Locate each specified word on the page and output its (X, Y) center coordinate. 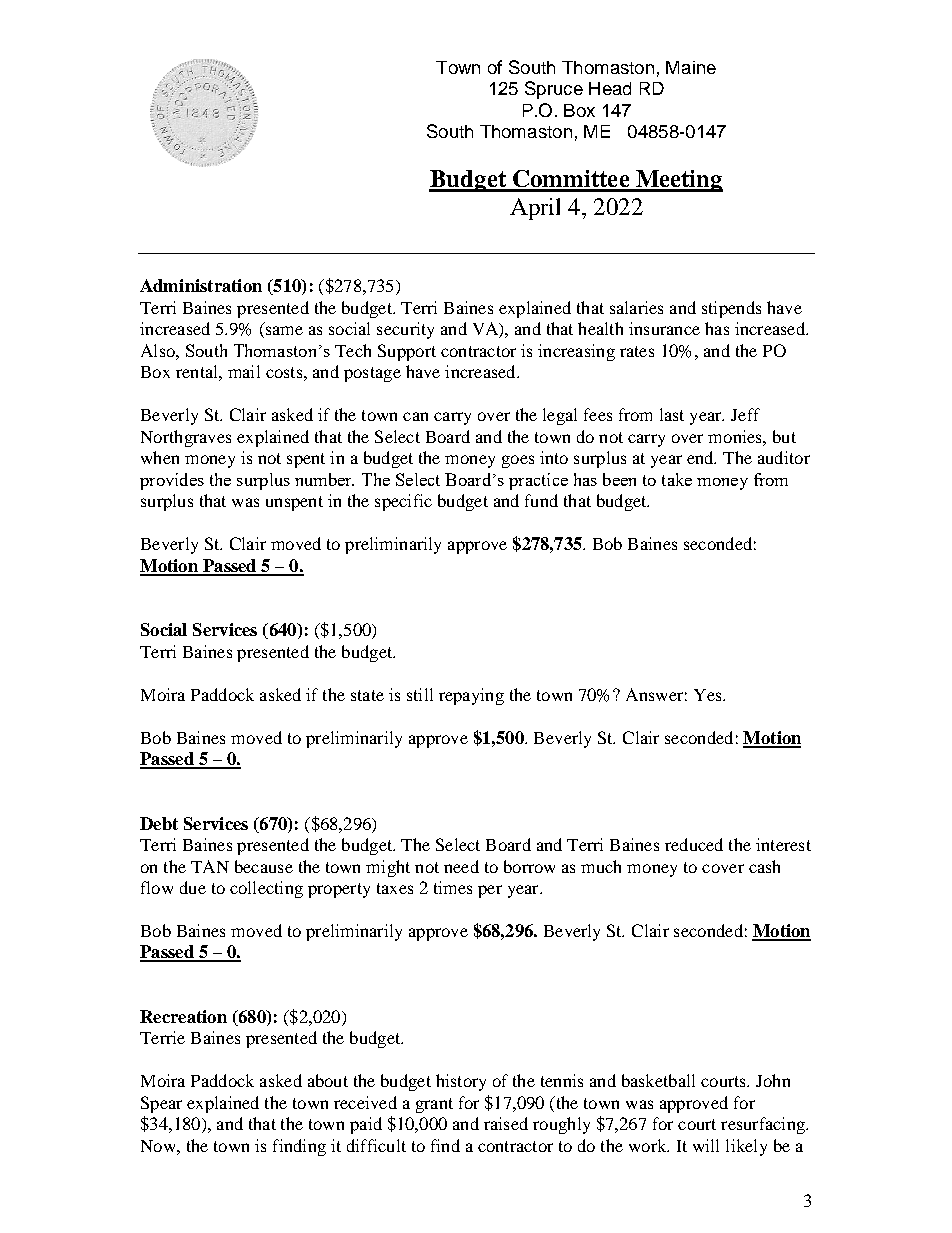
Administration (201, 285)
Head (610, 88)
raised (506, 1123)
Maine (691, 67)
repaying (471, 696)
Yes (709, 695)
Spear (161, 1104)
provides (172, 481)
